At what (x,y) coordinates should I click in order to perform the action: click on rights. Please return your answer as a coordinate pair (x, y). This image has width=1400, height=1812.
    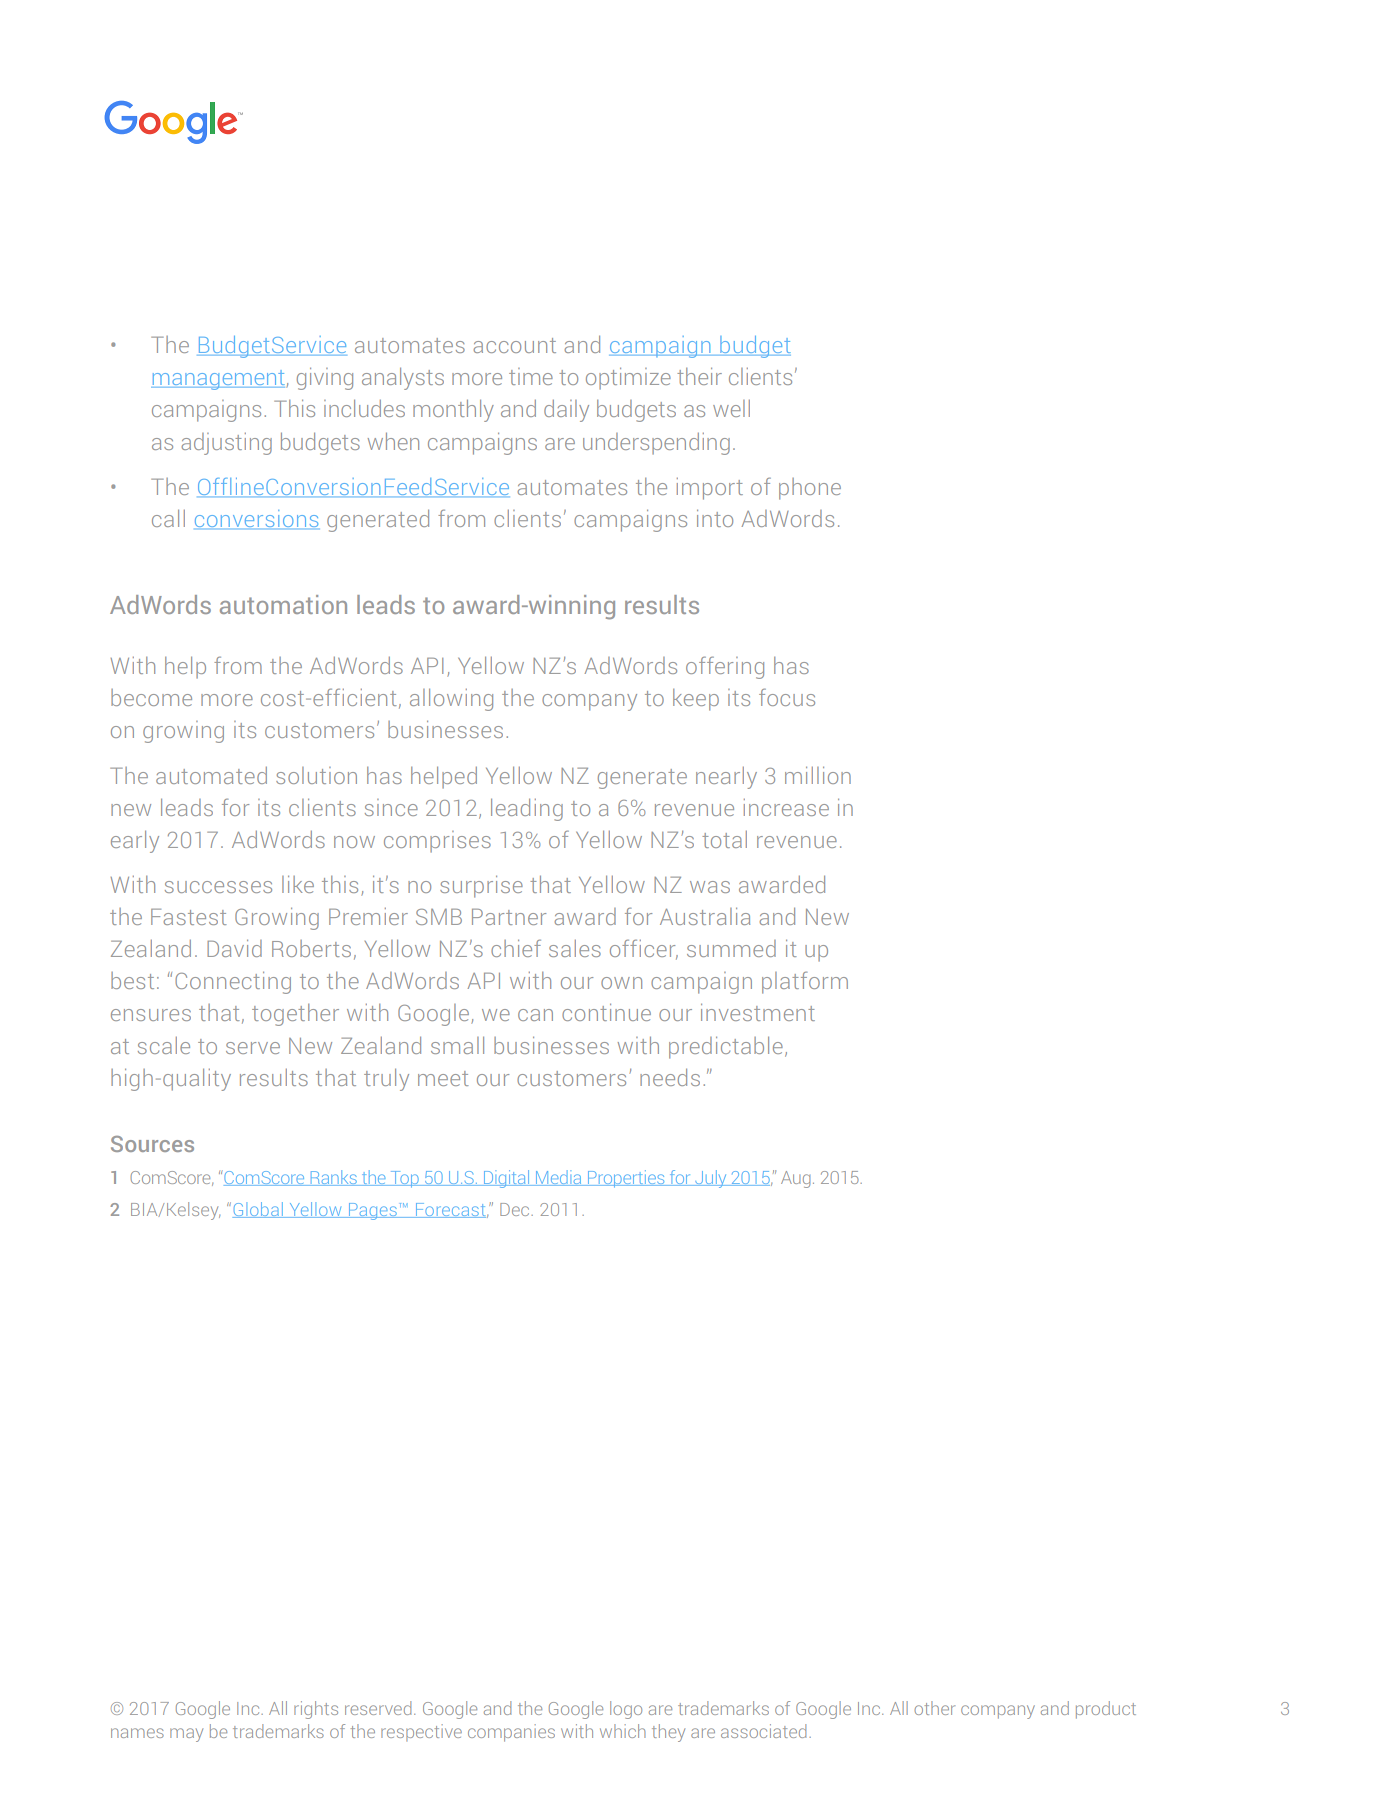
    Looking at the image, I should click on (316, 1710).
